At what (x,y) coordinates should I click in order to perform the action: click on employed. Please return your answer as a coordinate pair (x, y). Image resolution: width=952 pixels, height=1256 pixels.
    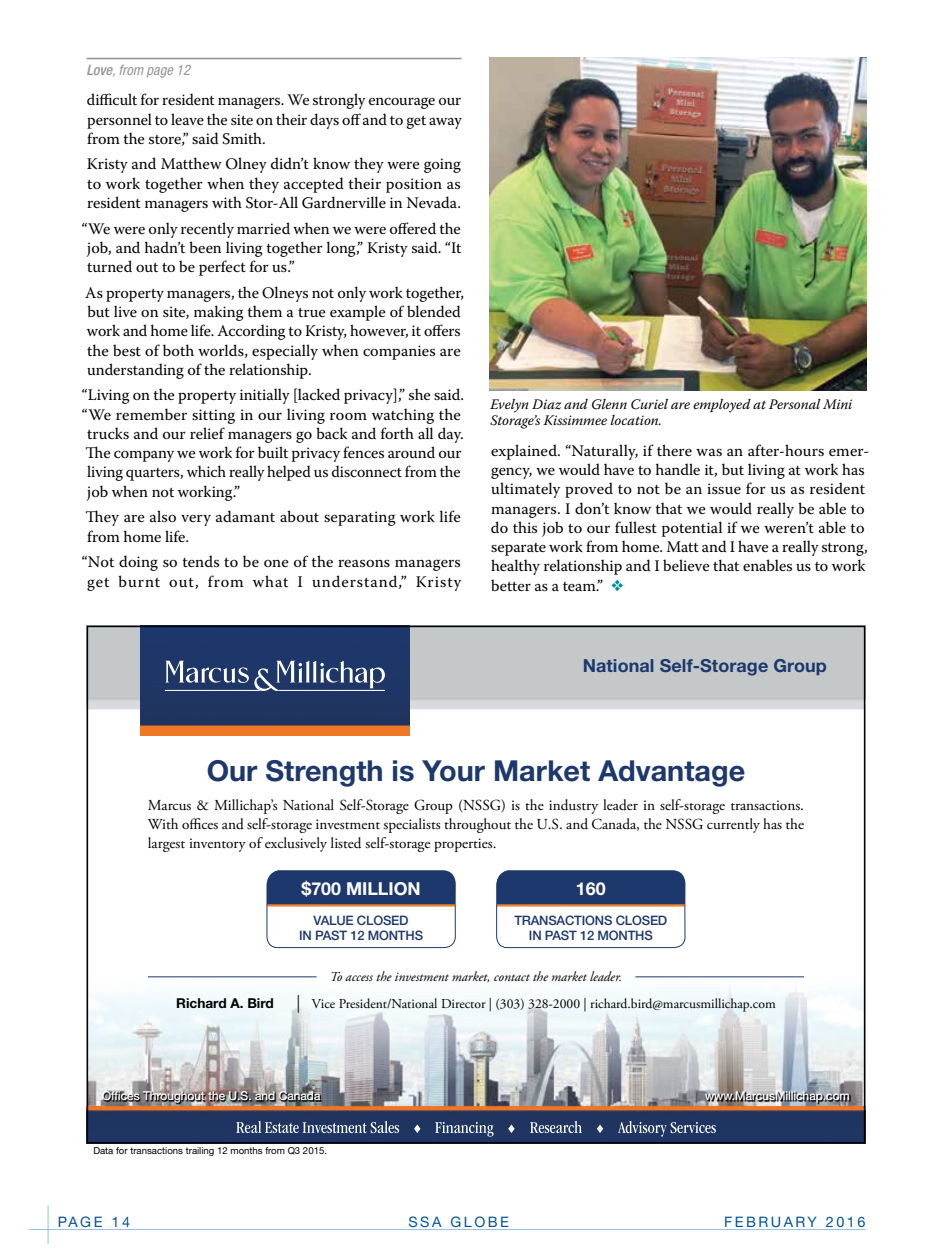
    Looking at the image, I should click on (722, 406).
